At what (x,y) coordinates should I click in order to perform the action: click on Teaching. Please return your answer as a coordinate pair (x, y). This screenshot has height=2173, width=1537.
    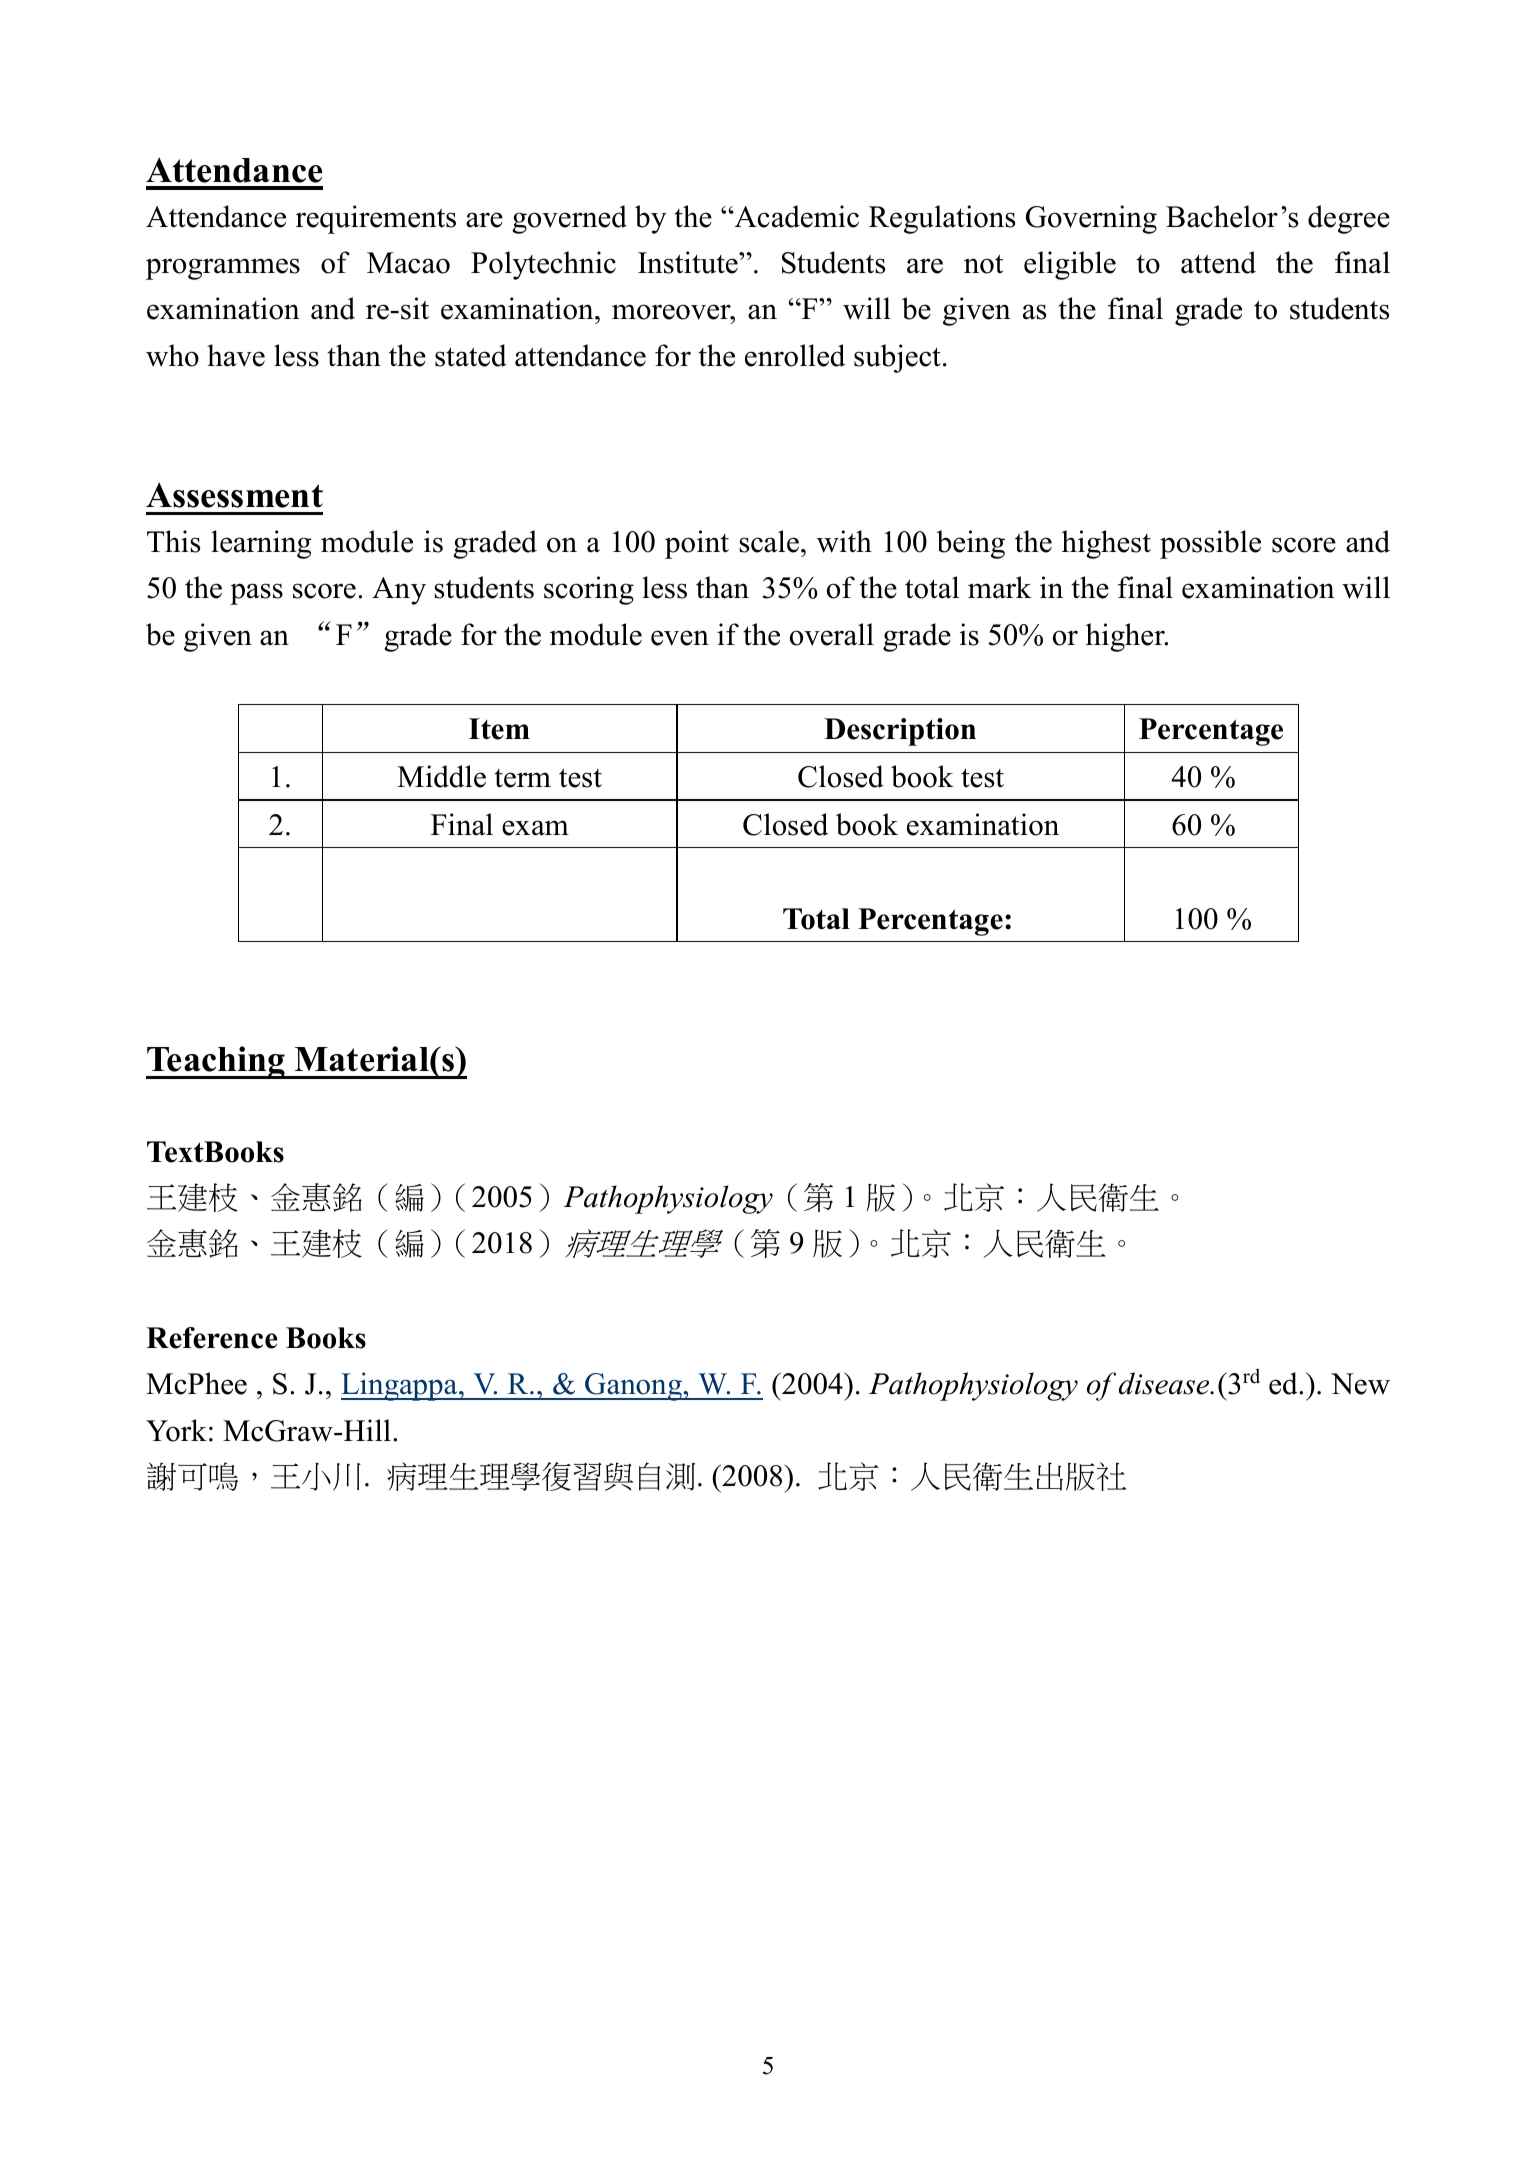
    Looking at the image, I should click on (217, 1062).
